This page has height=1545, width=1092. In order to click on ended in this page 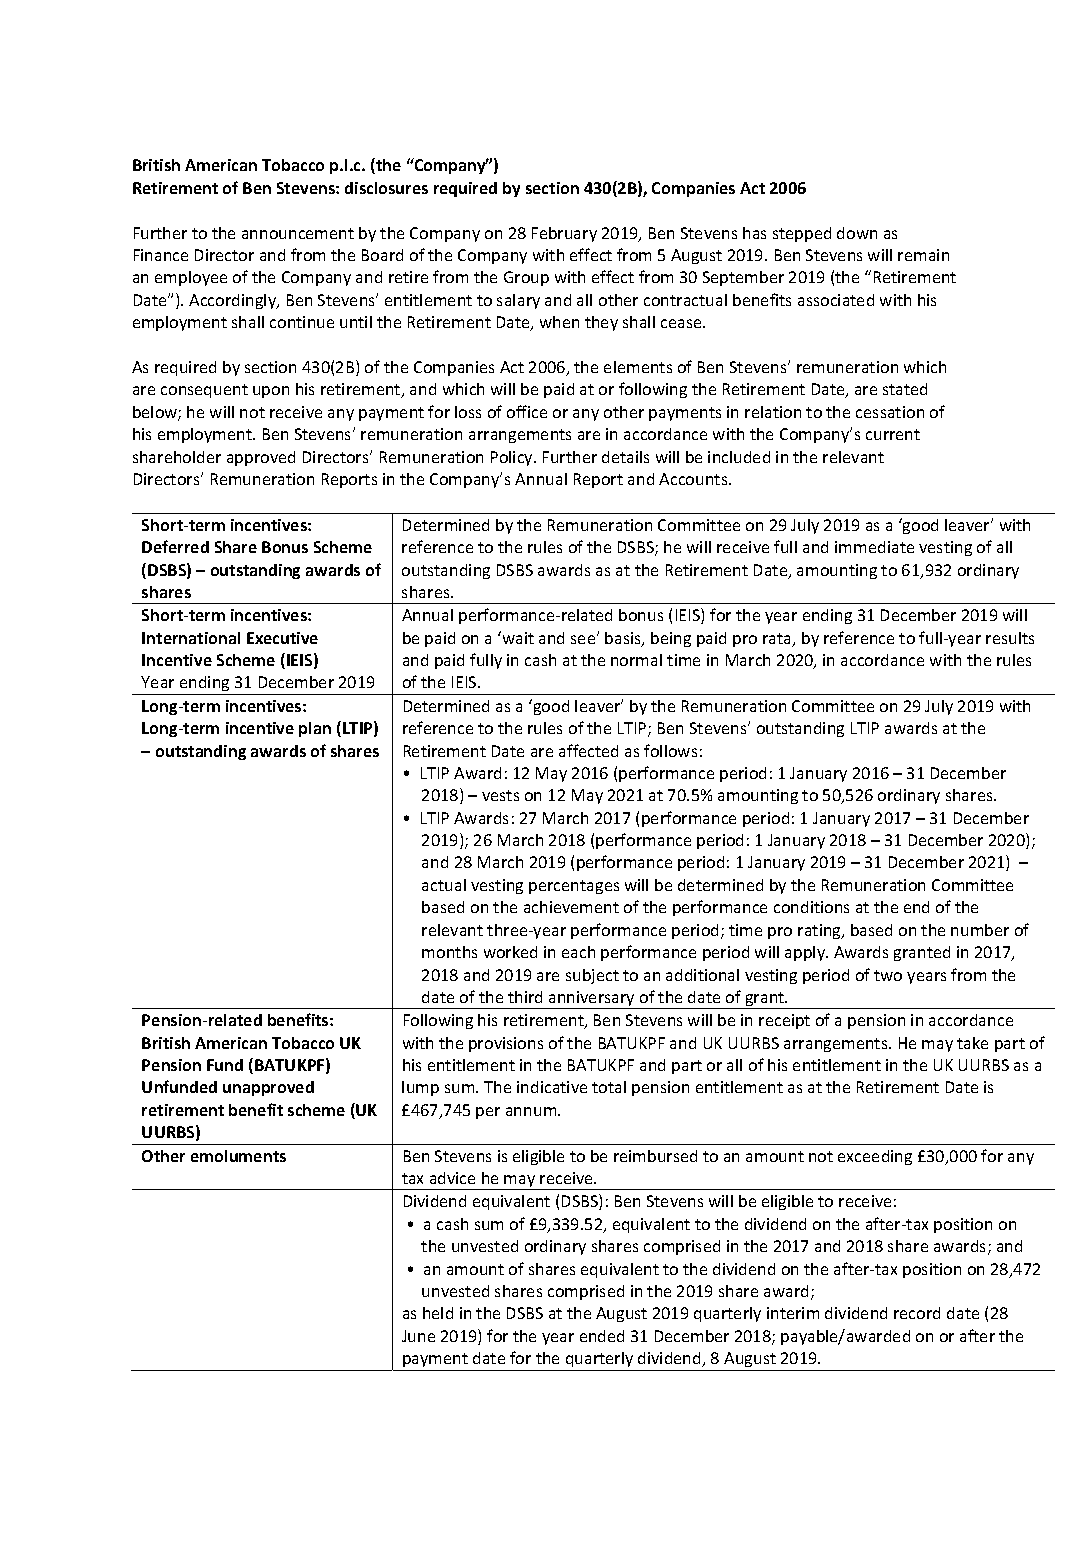, I will do `click(602, 1336)`.
